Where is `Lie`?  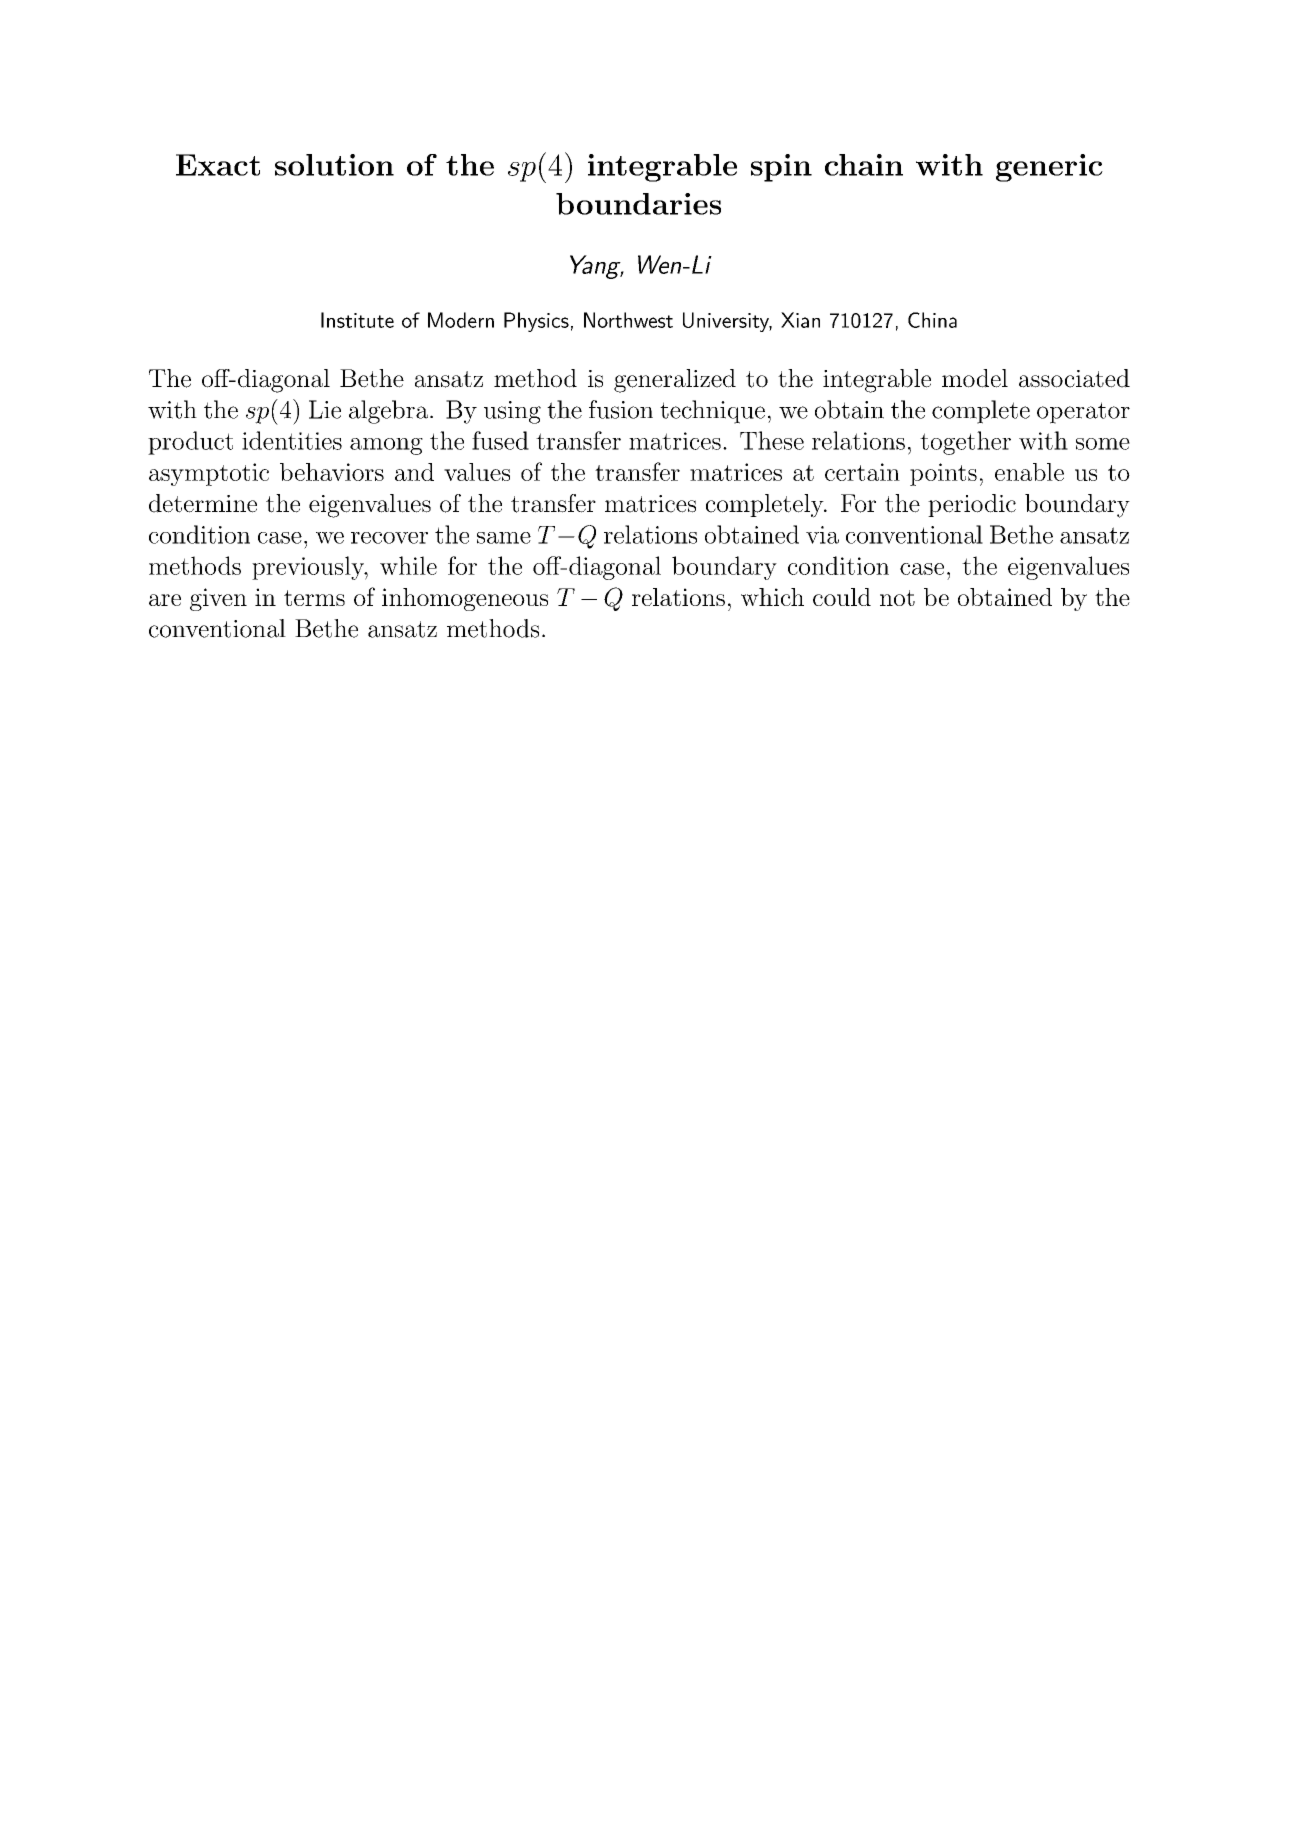 Lie is located at coordinates (325, 409).
